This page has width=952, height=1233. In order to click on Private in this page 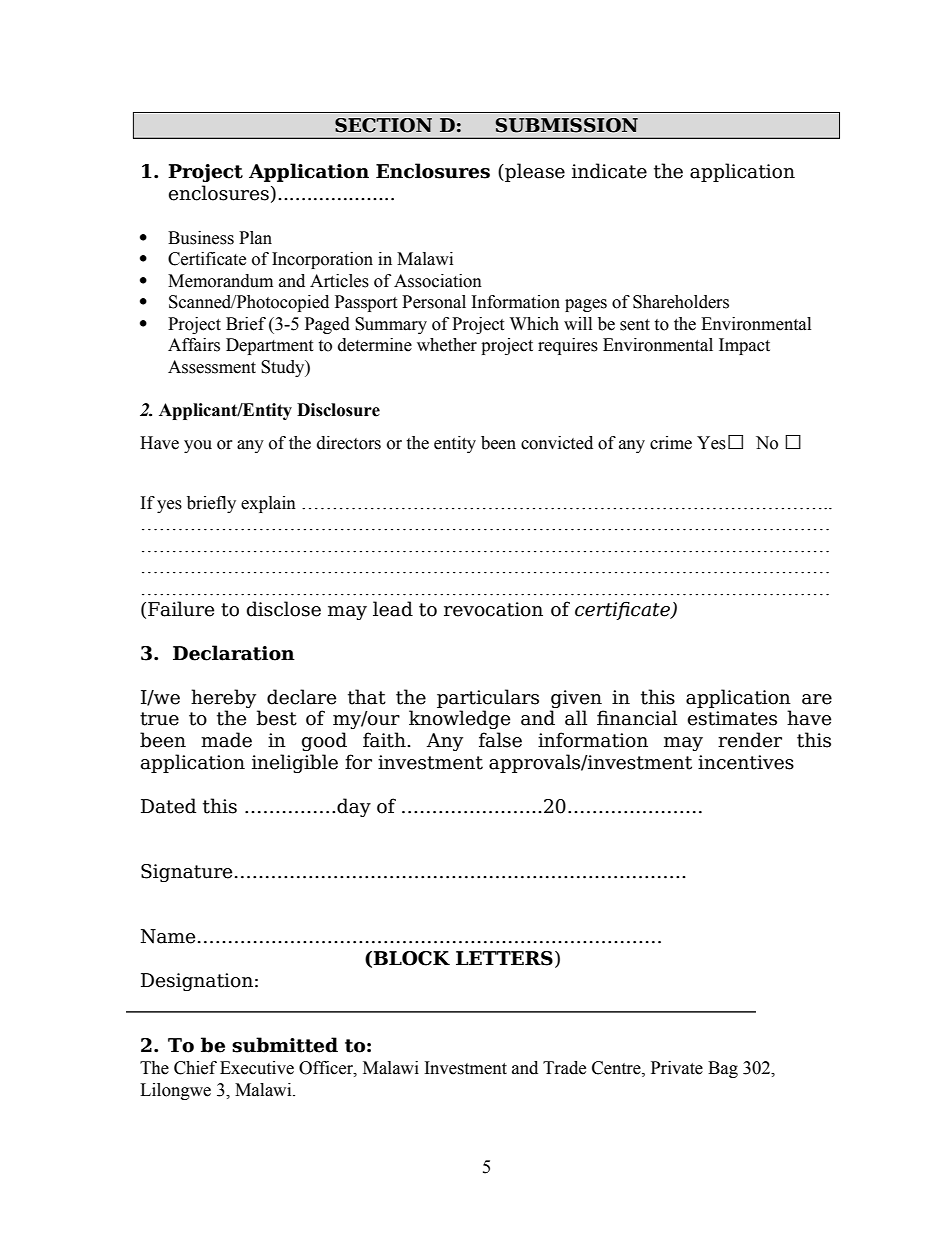, I will do `click(677, 1068)`.
